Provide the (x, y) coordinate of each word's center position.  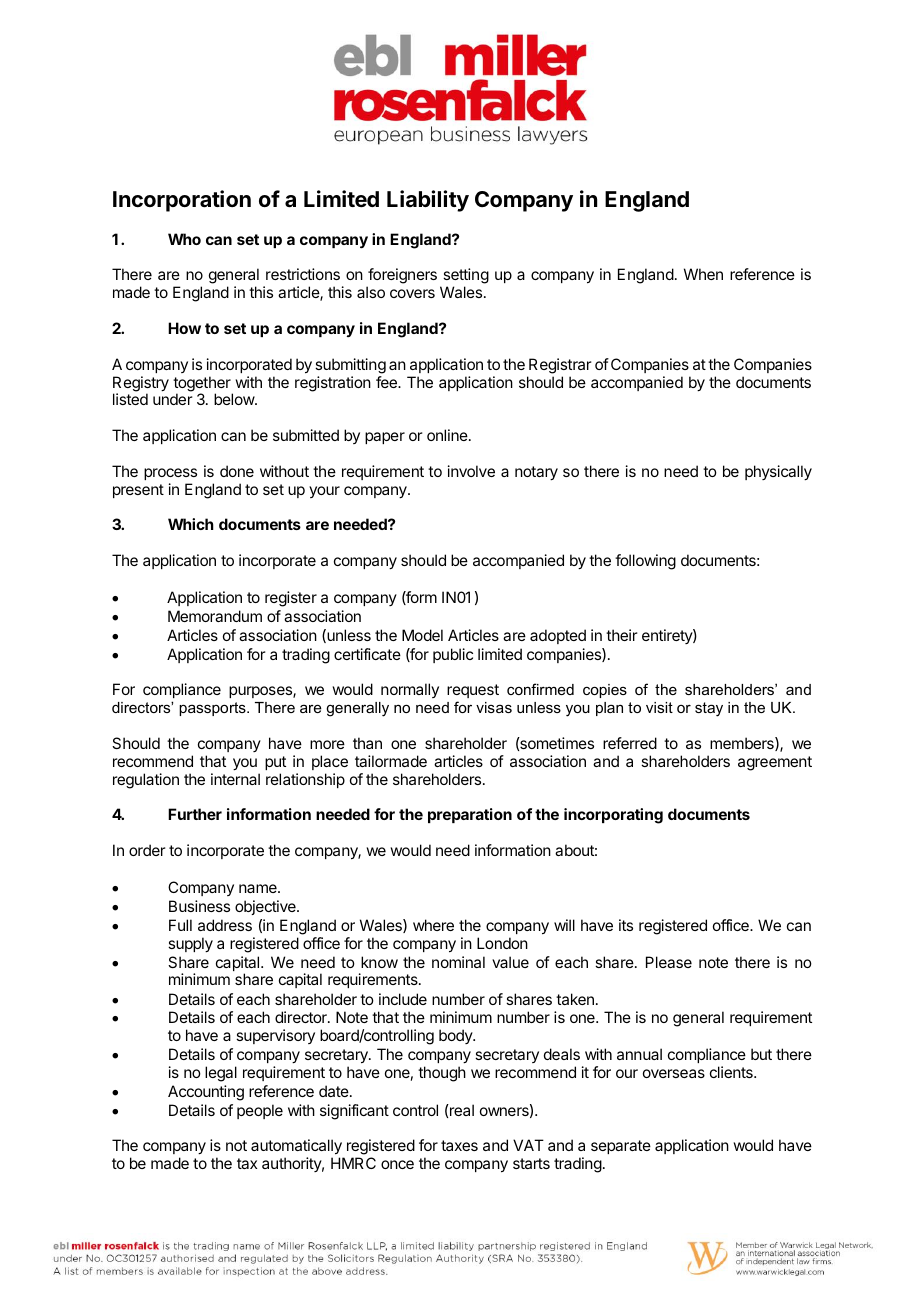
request (473, 691)
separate (621, 1147)
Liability (428, 201)
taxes (459, 1145)
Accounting (206, 1093)
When (703, 274)
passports (213, 709)
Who (184, 239)
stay (709, 709)
